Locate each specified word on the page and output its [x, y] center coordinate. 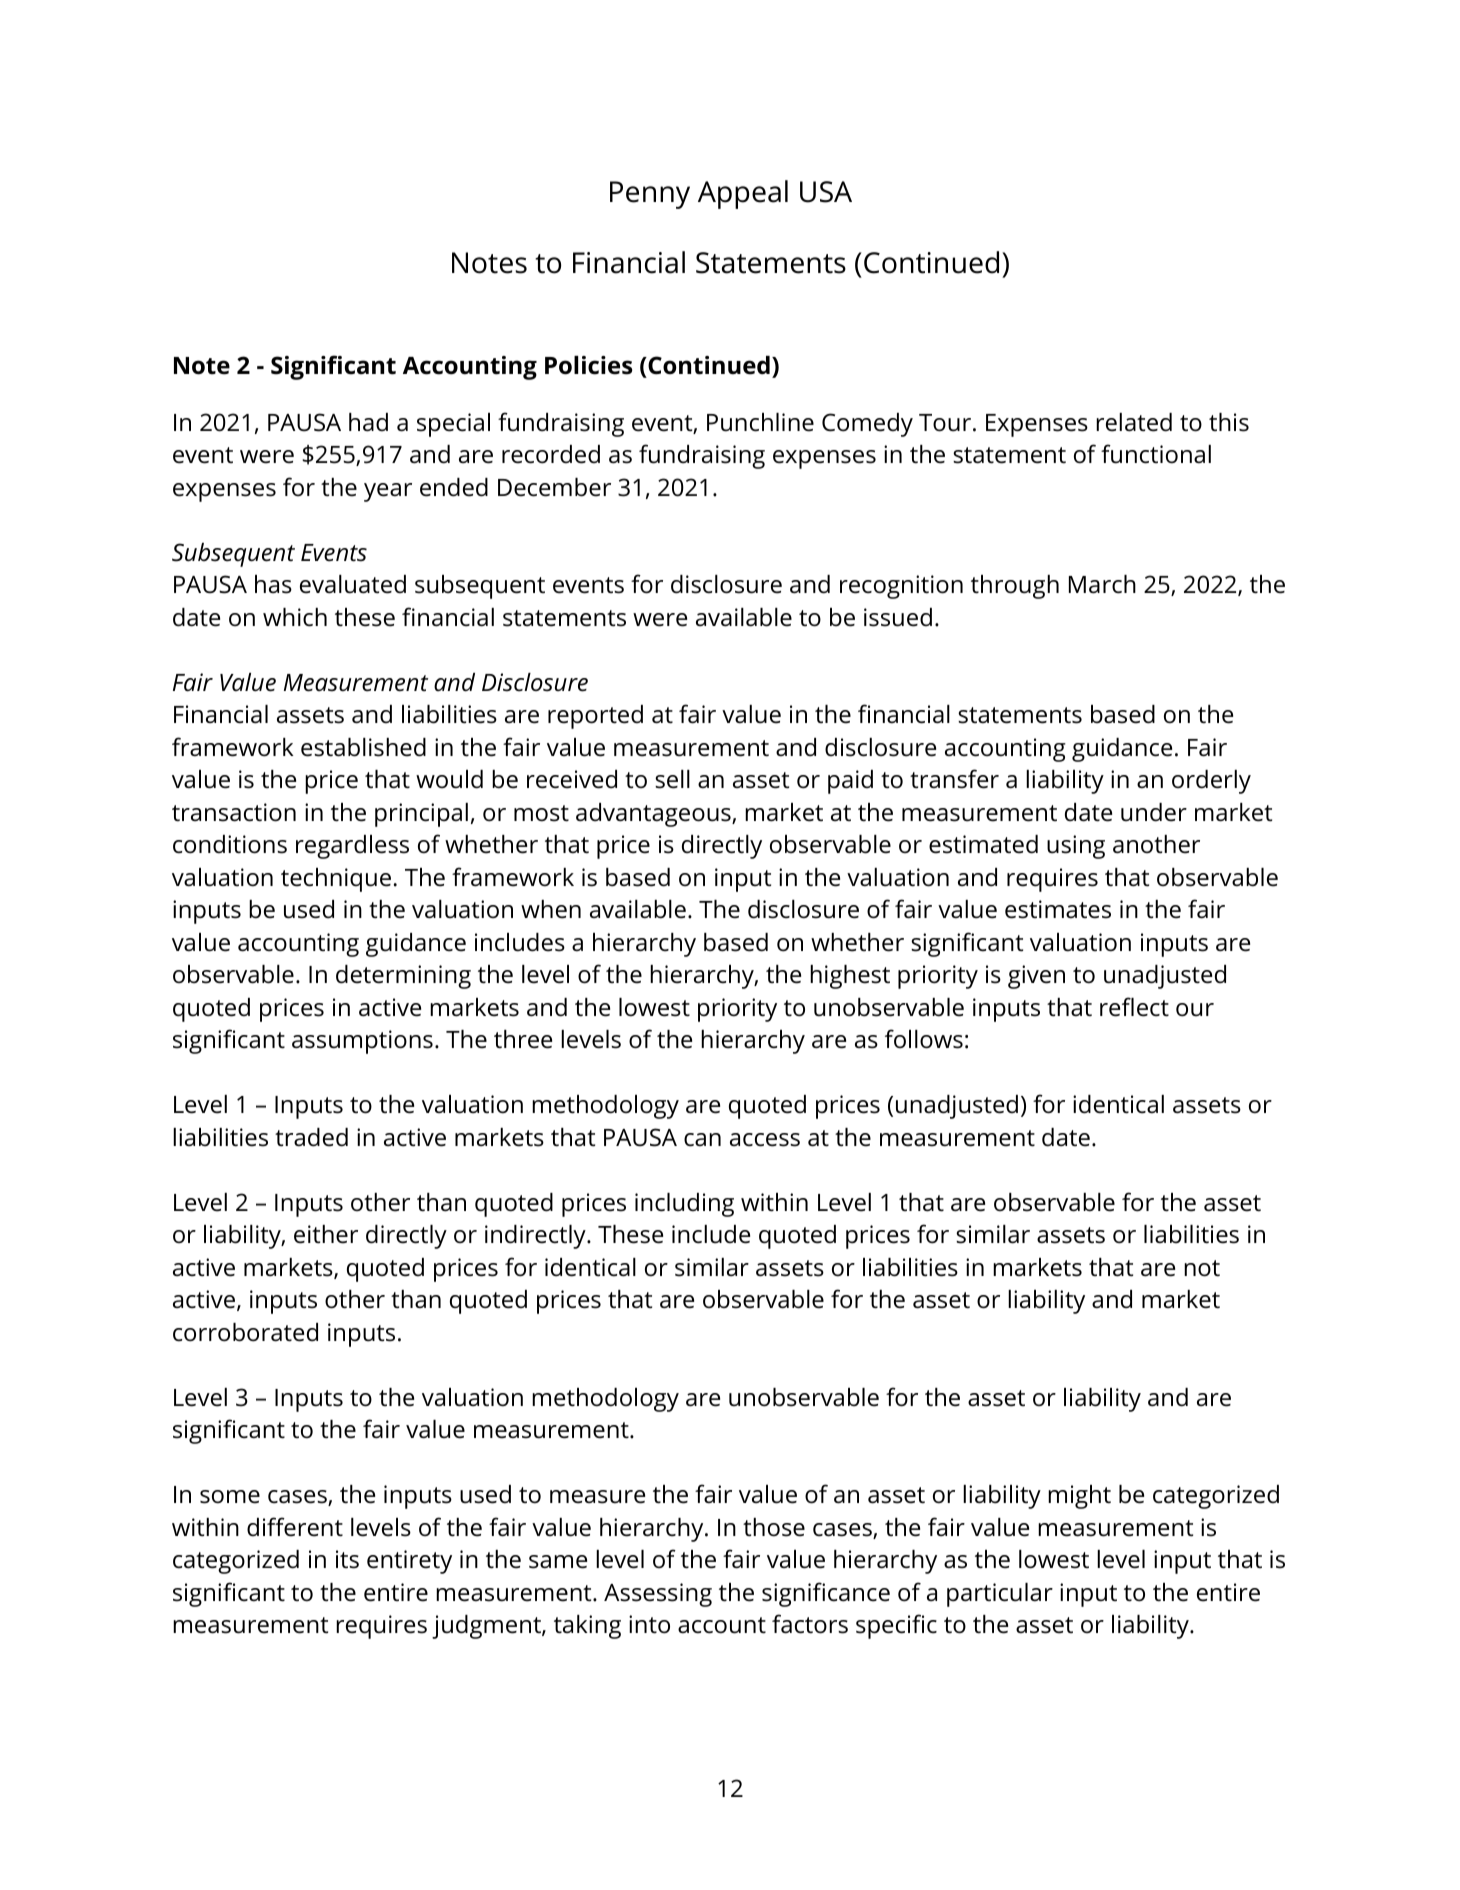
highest [850, 977]
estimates [1058, 909]
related [1134, 422]
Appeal [743, 194]
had [368, 422]
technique [336, 880]
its [347, 1559]
